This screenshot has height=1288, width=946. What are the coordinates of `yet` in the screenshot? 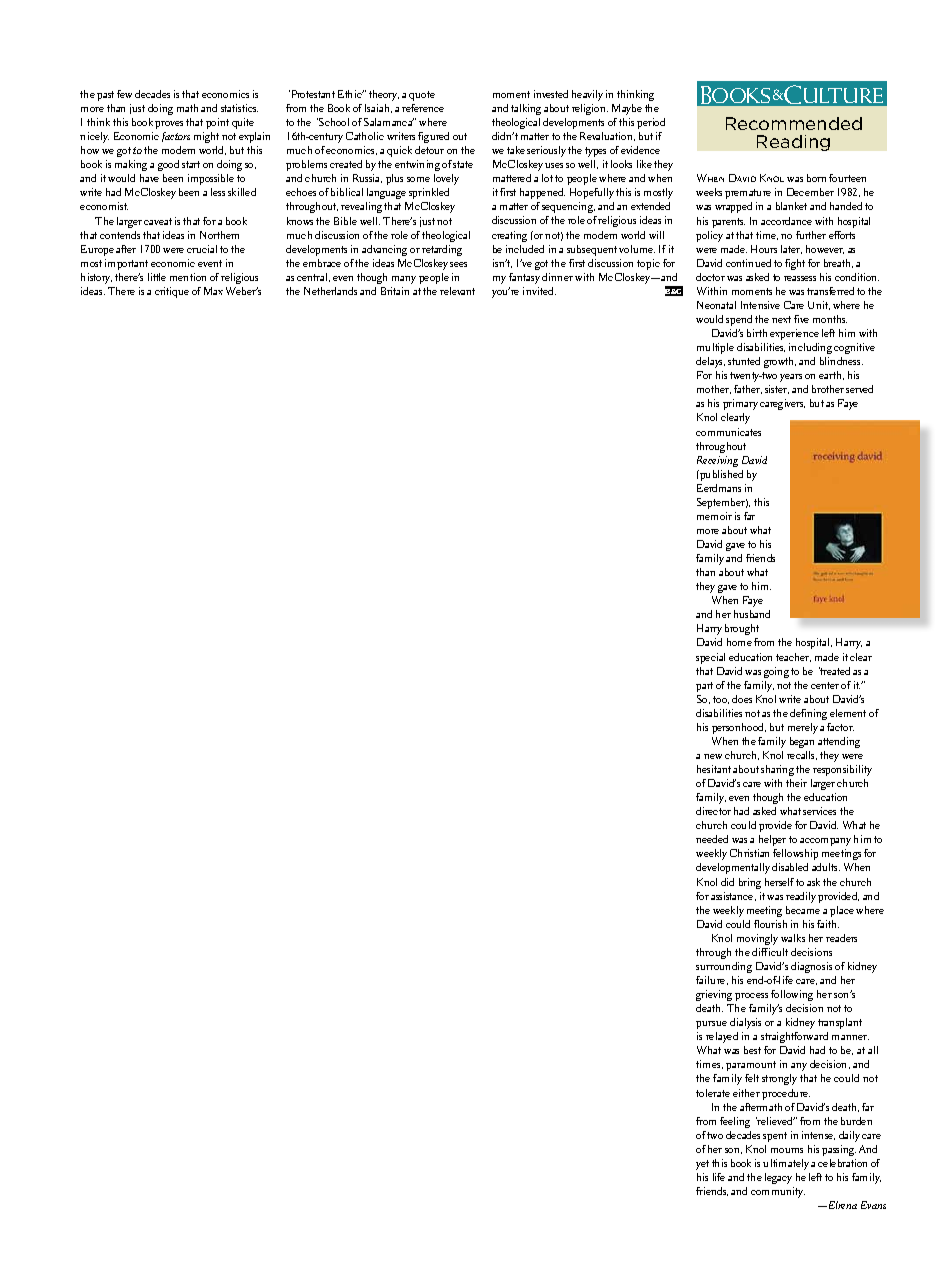 It's located at (702, 1165).
